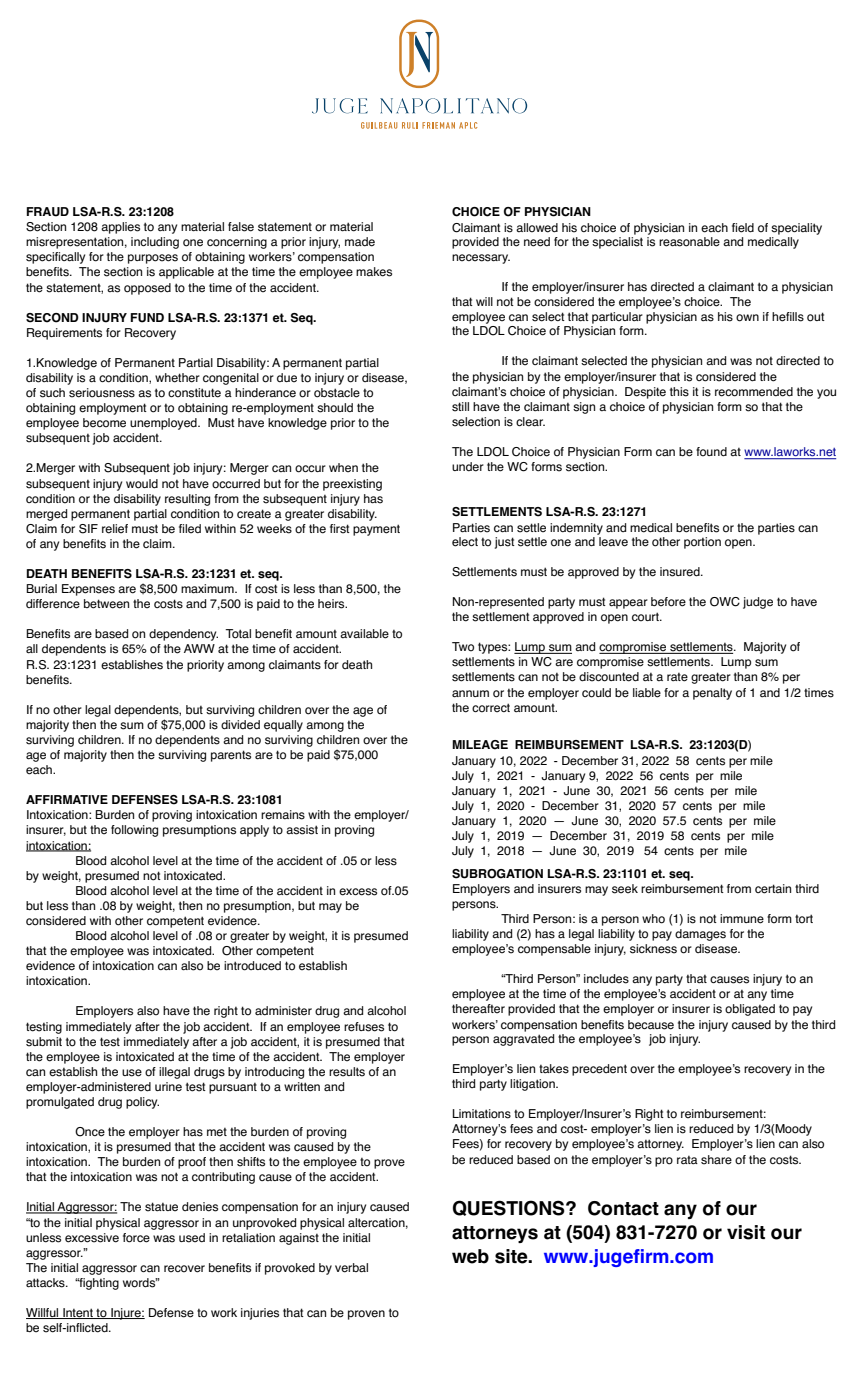  Describe the element at coordinates (470, 1256) in the page. I see `web` at that location.
